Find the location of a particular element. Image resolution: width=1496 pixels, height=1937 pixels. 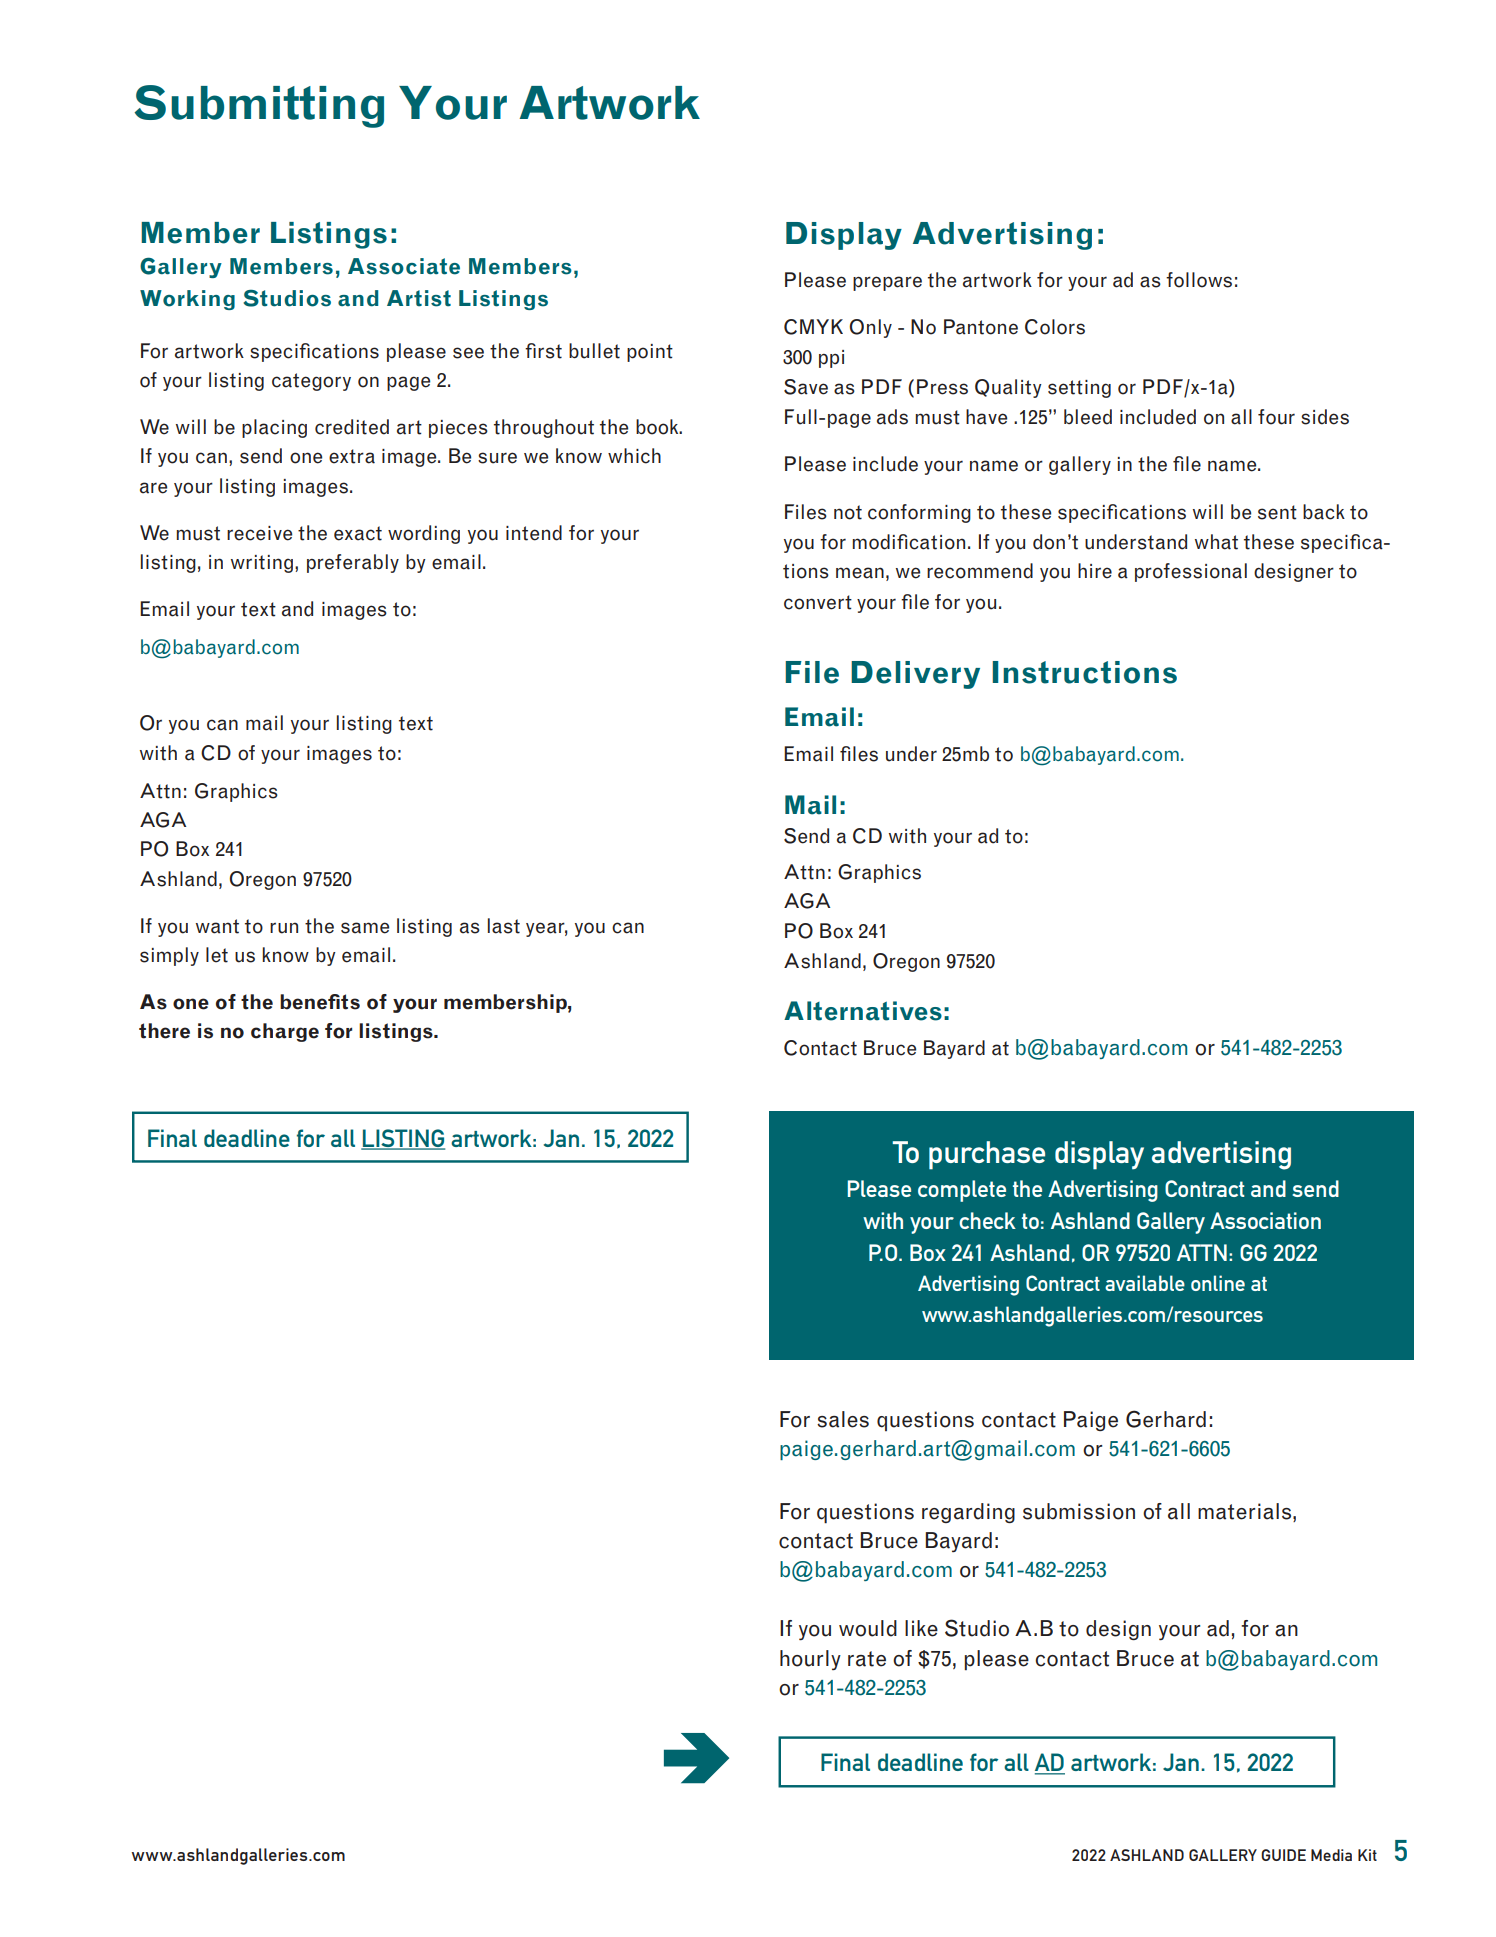

Association is located at coordinates (1265, 1220).
